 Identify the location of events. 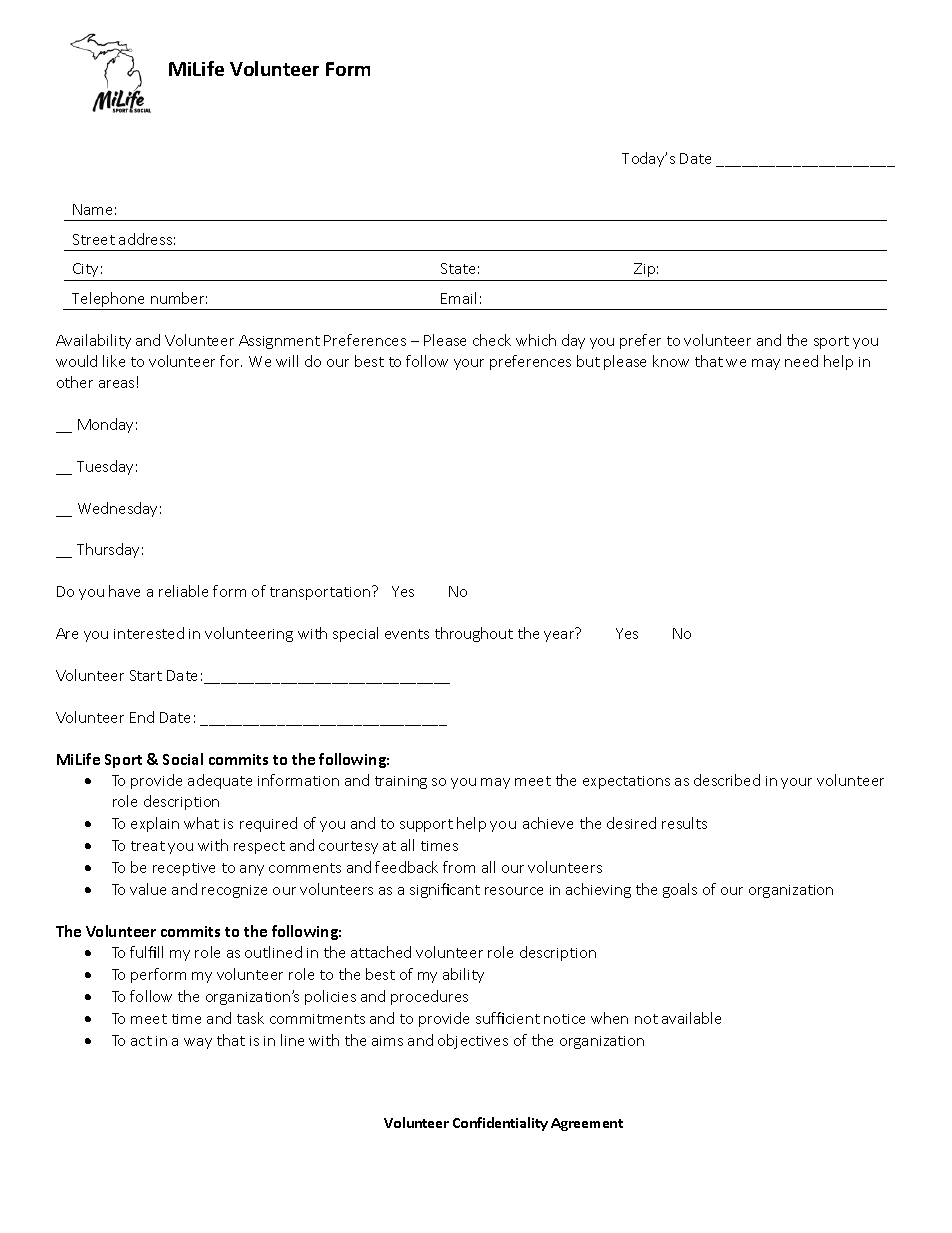
(407, 634).
